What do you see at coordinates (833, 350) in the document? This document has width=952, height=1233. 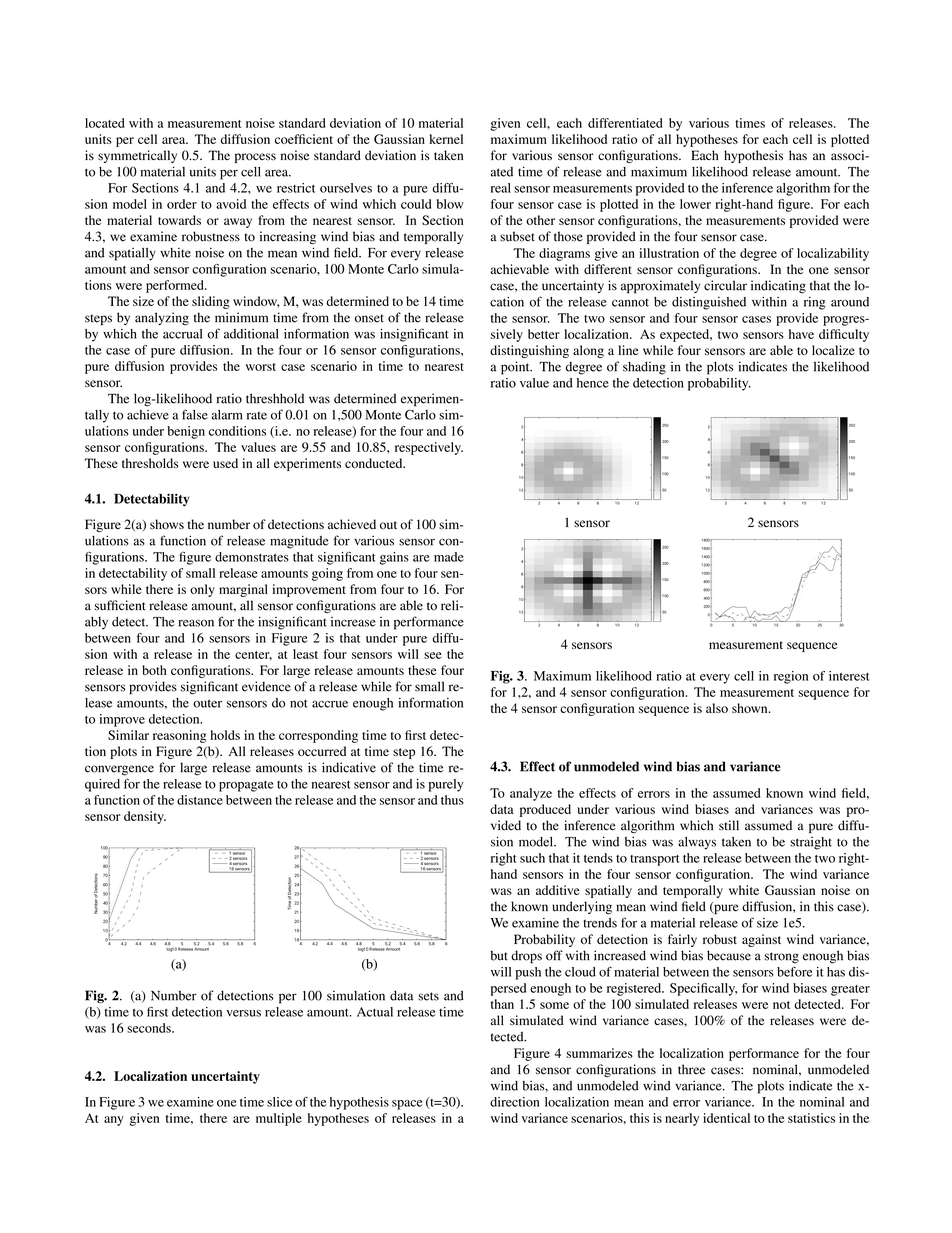 I see `localize` at bounding box center [833, 350].
